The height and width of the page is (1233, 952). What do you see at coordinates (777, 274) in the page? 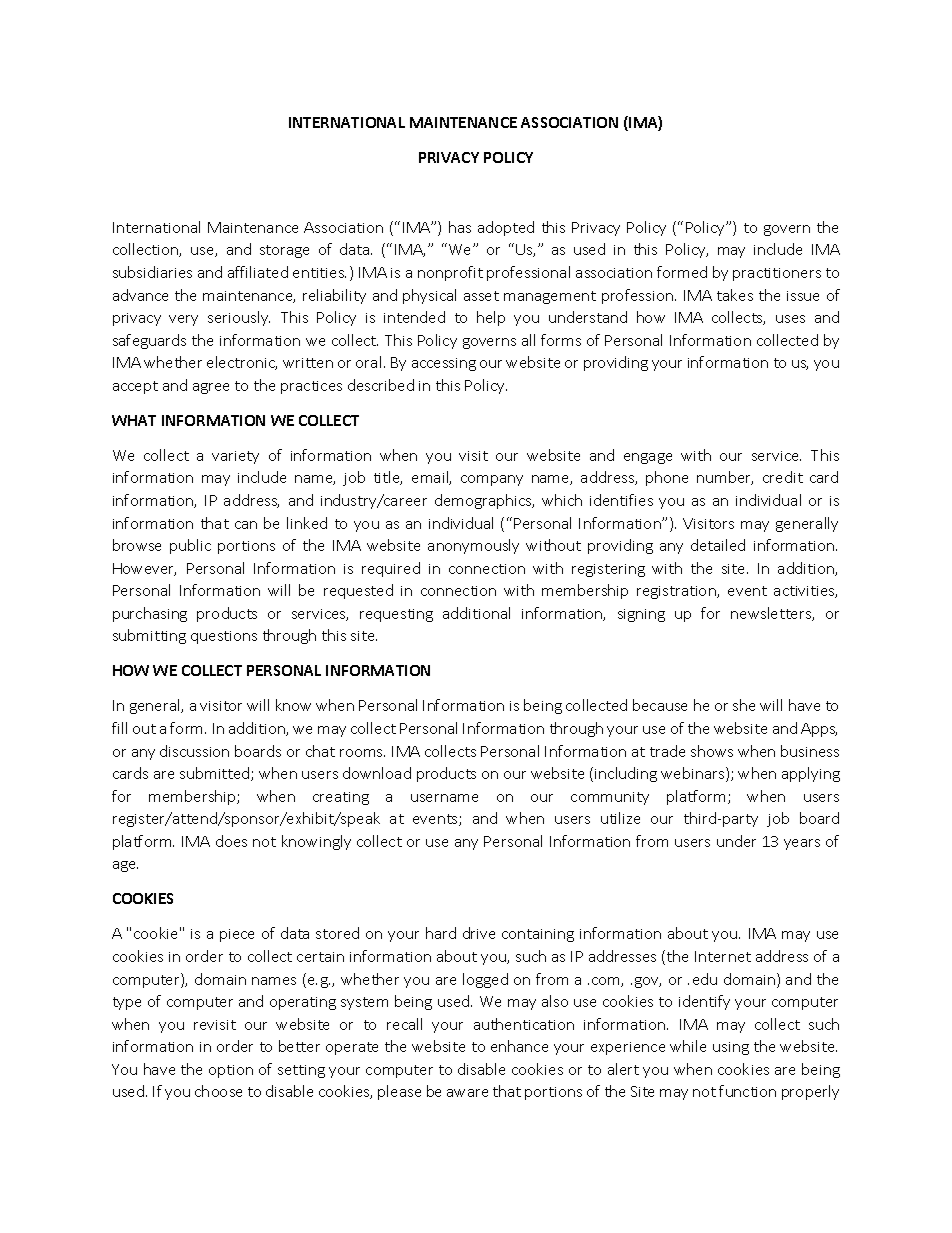
I see `practitioners` at bounding box center [777, 274].
